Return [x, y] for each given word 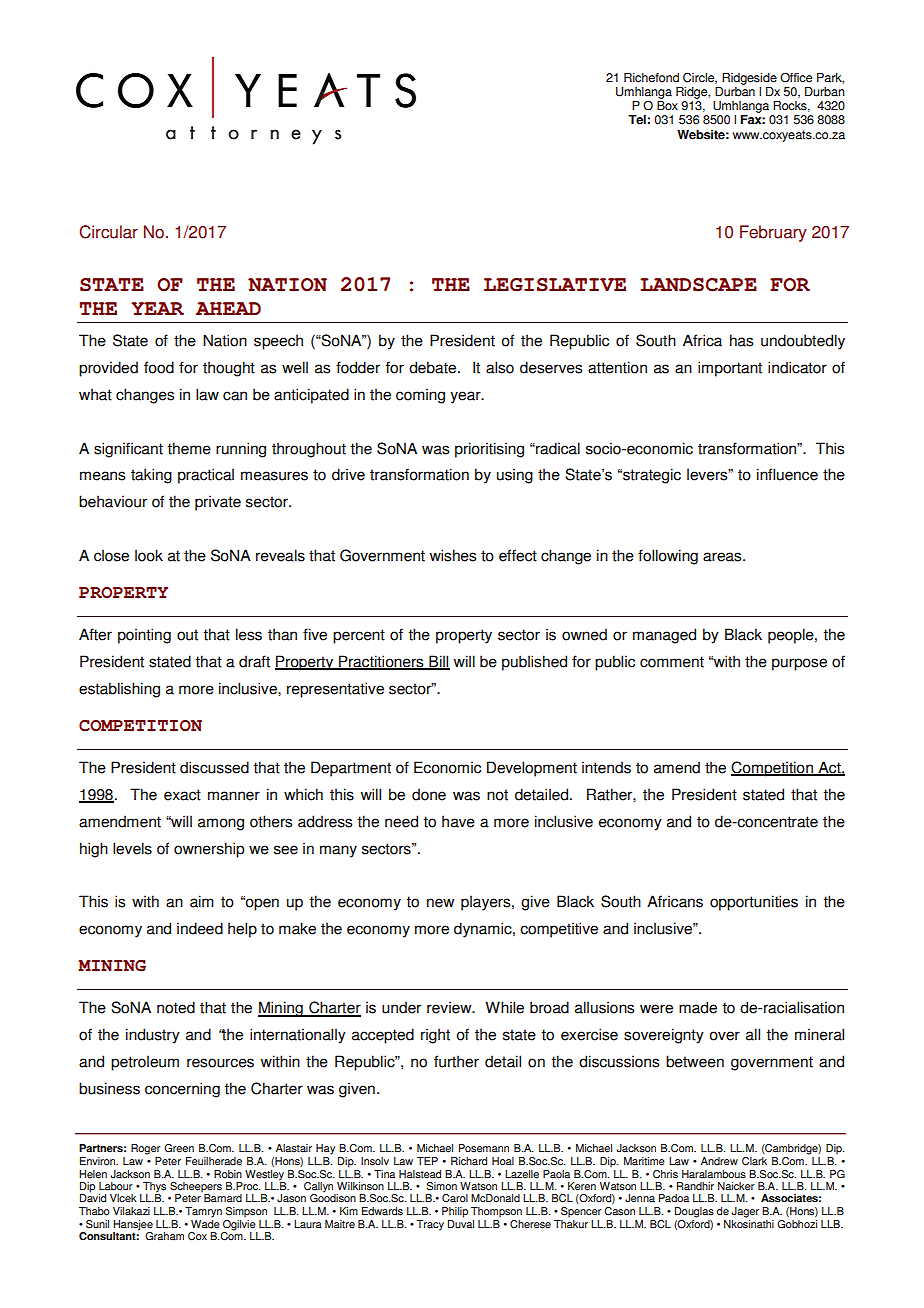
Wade [205, 1223]
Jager [745, 1212]
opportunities [754, 903]
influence [787, 474]
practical [206, 476]
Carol [455, 1198]
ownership [209, 850]
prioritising [489, 450]
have [458, 821]
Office [796, 77]
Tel [637, 120]
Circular [108, 232]
